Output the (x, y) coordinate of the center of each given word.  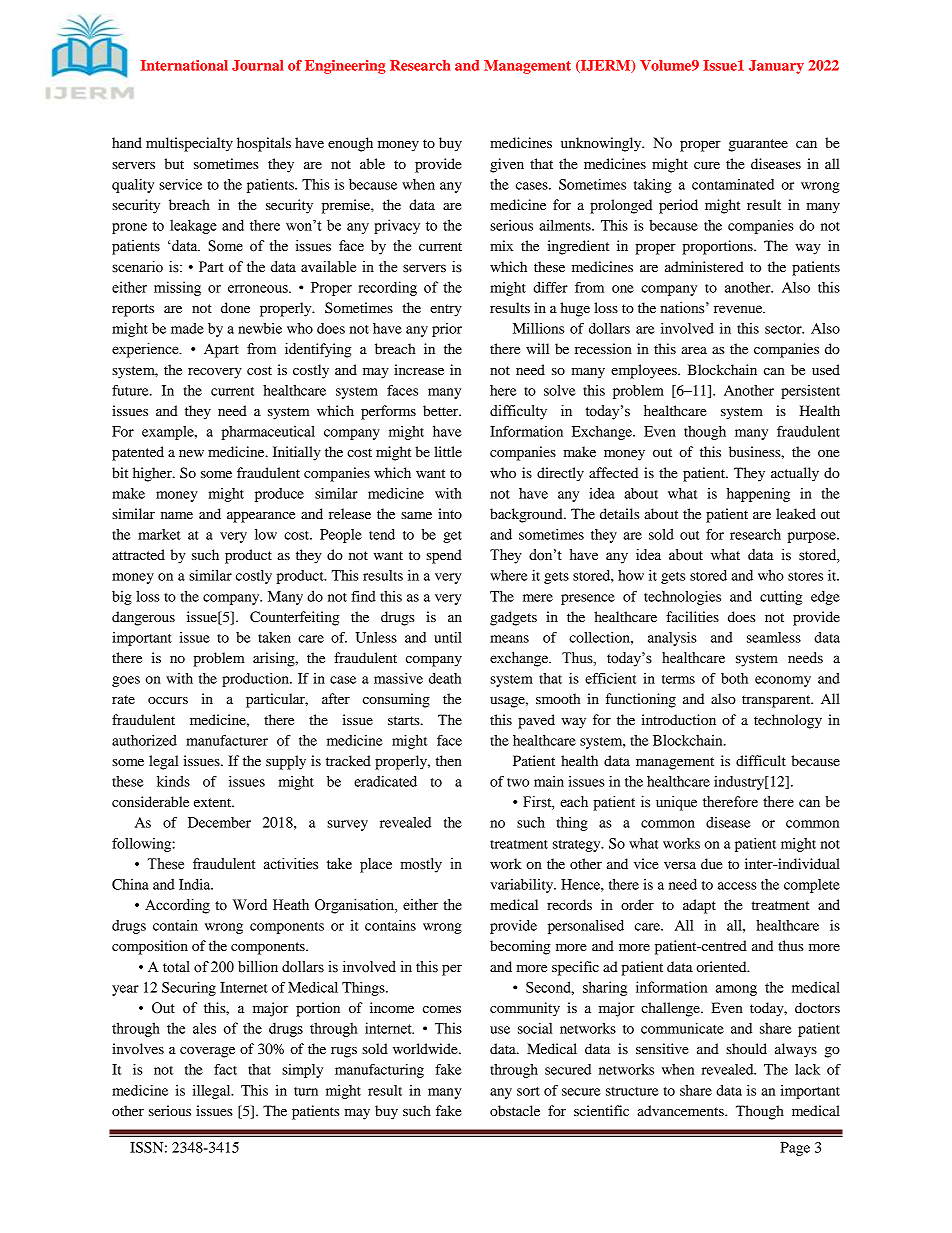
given (507, 165)
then (448, 760)
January (776, 67)
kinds (173, 781)
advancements (681, 1110)
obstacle (515, 1110)
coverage (207, 1052)
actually (795, 474)
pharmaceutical (268, 433)
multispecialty (189, 144)
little (448, 451)
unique (676, 803)
